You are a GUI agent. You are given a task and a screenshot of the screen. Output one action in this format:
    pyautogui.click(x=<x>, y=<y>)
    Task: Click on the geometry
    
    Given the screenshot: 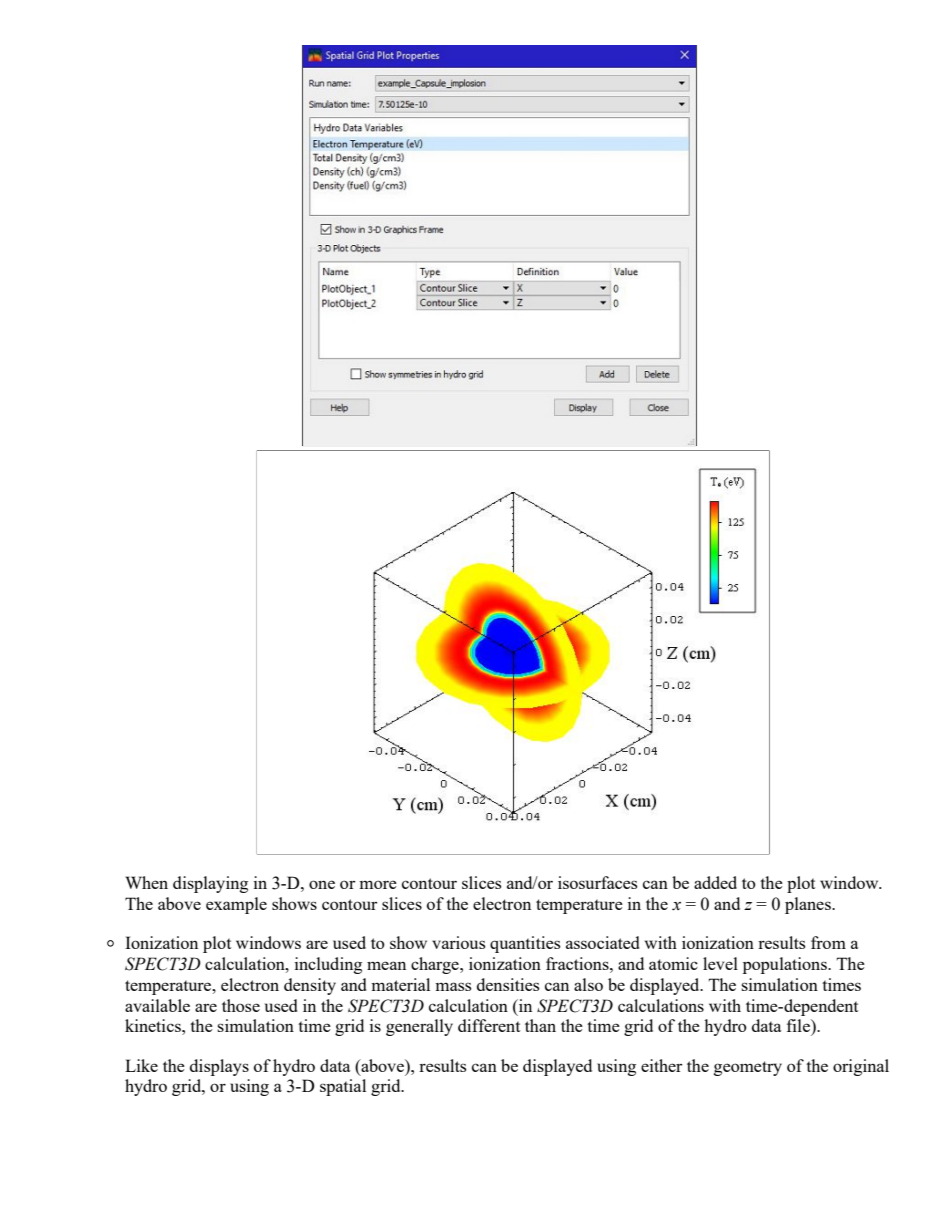 What is the action you would take?
    pyautogui.click(x=748, y=1068)
